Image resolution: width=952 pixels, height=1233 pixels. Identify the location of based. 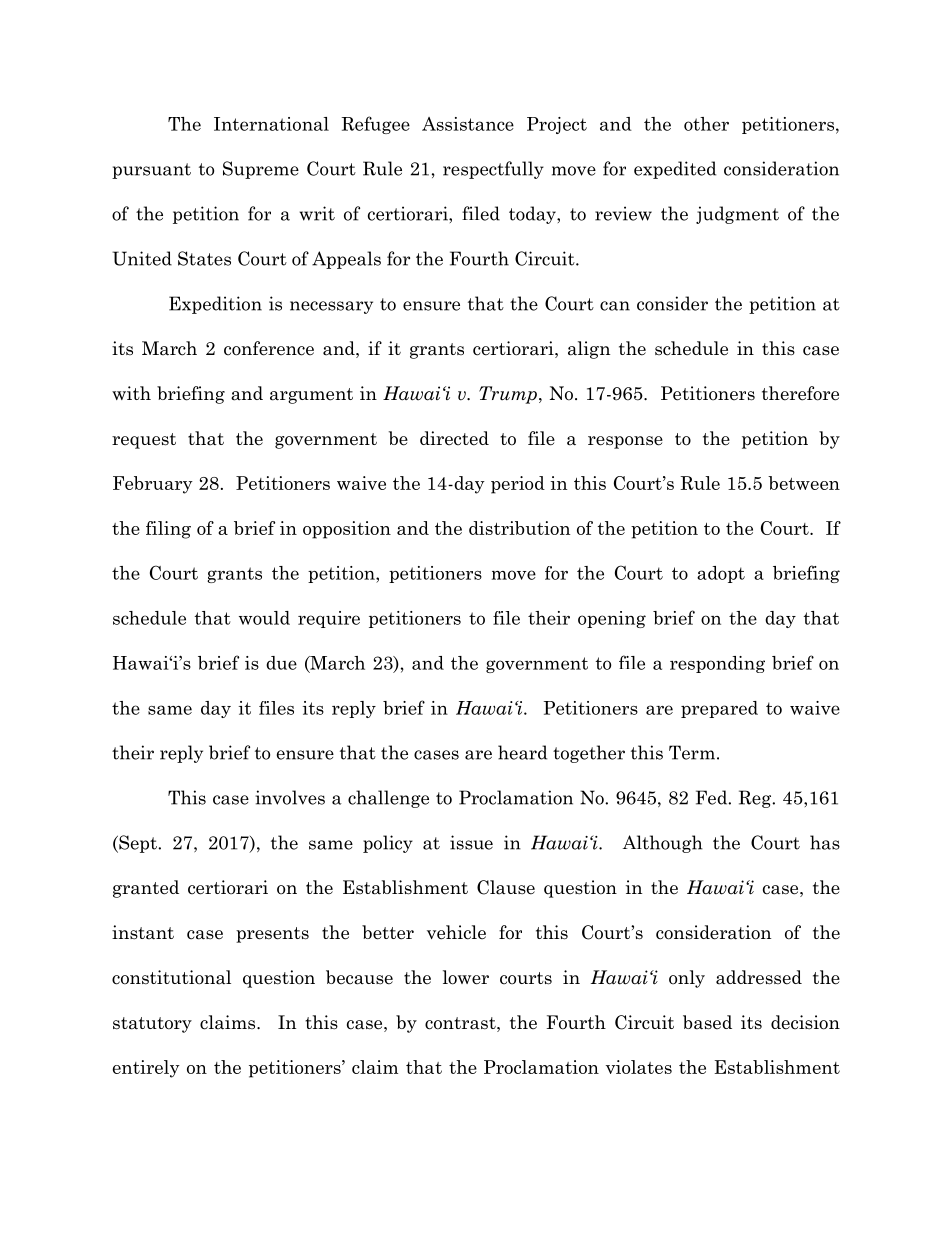
(707, 1022).
